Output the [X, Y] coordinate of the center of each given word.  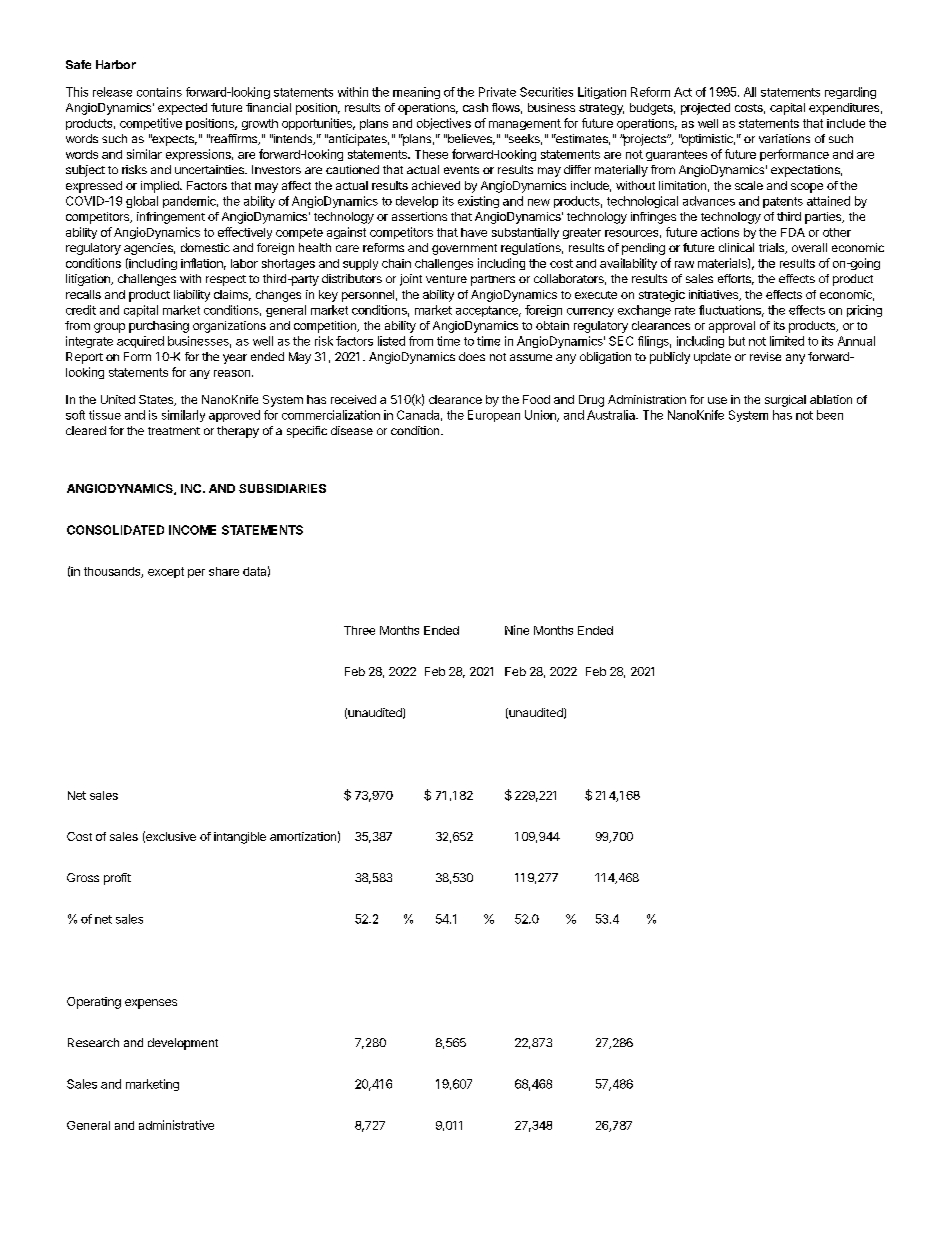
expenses [151, 1004]
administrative [176, 1125]
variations [784, 138]
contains [159, 92]
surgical [785, 401]
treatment [174, 431]
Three [359, 630]
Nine [517, 630]
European [494, 416]
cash [475, 107]
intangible [240, 838]
